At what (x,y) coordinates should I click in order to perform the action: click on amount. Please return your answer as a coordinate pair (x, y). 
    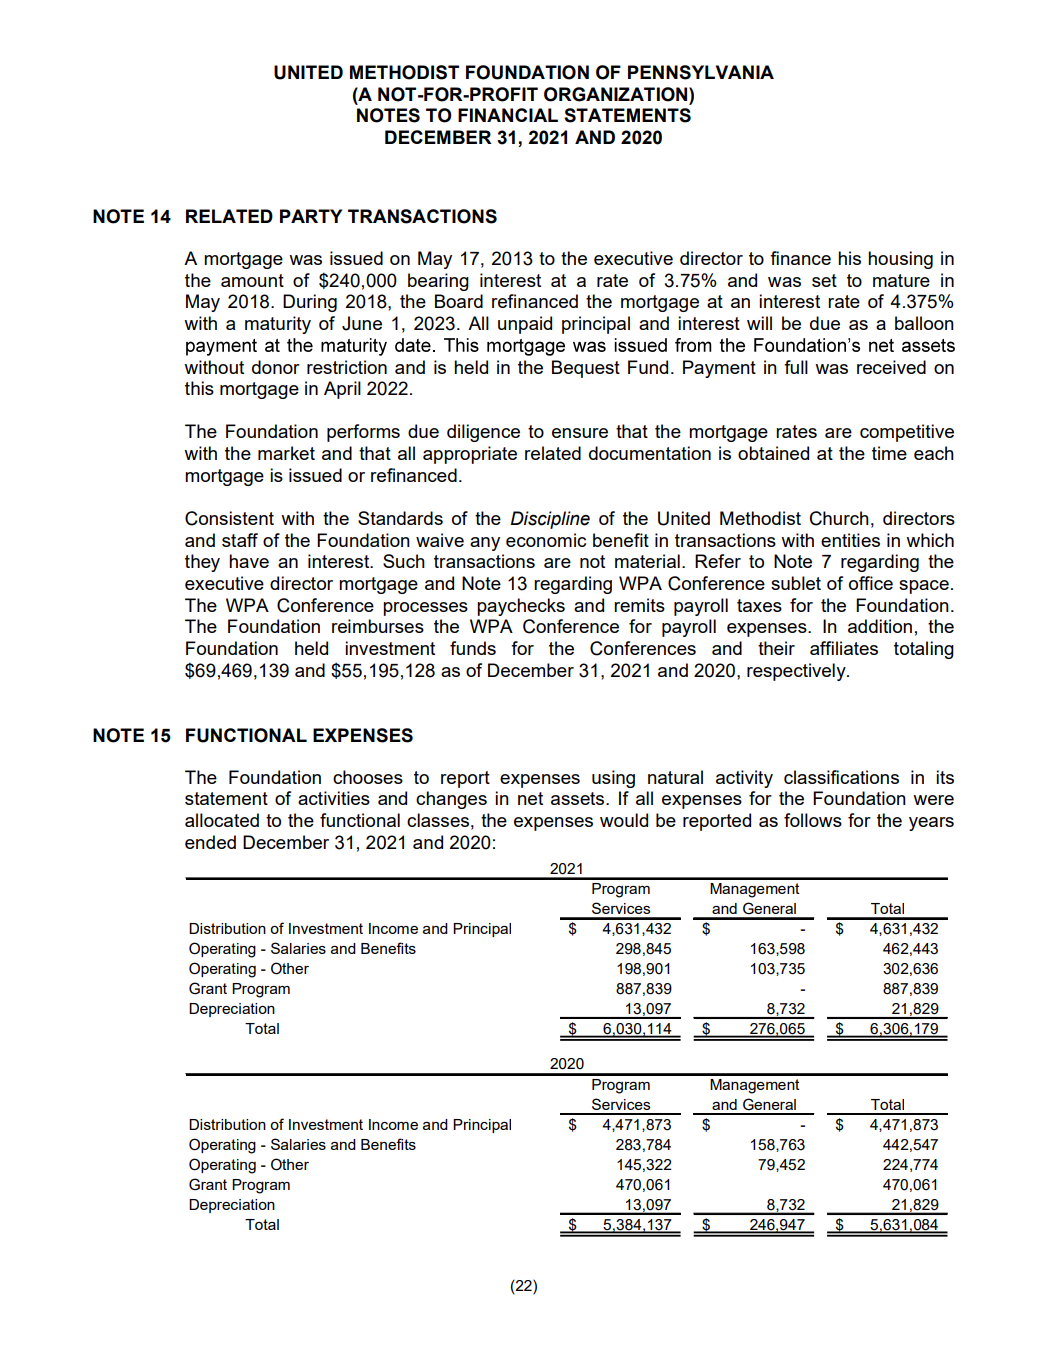
    Looking at the image, I should click on (252, 280).
